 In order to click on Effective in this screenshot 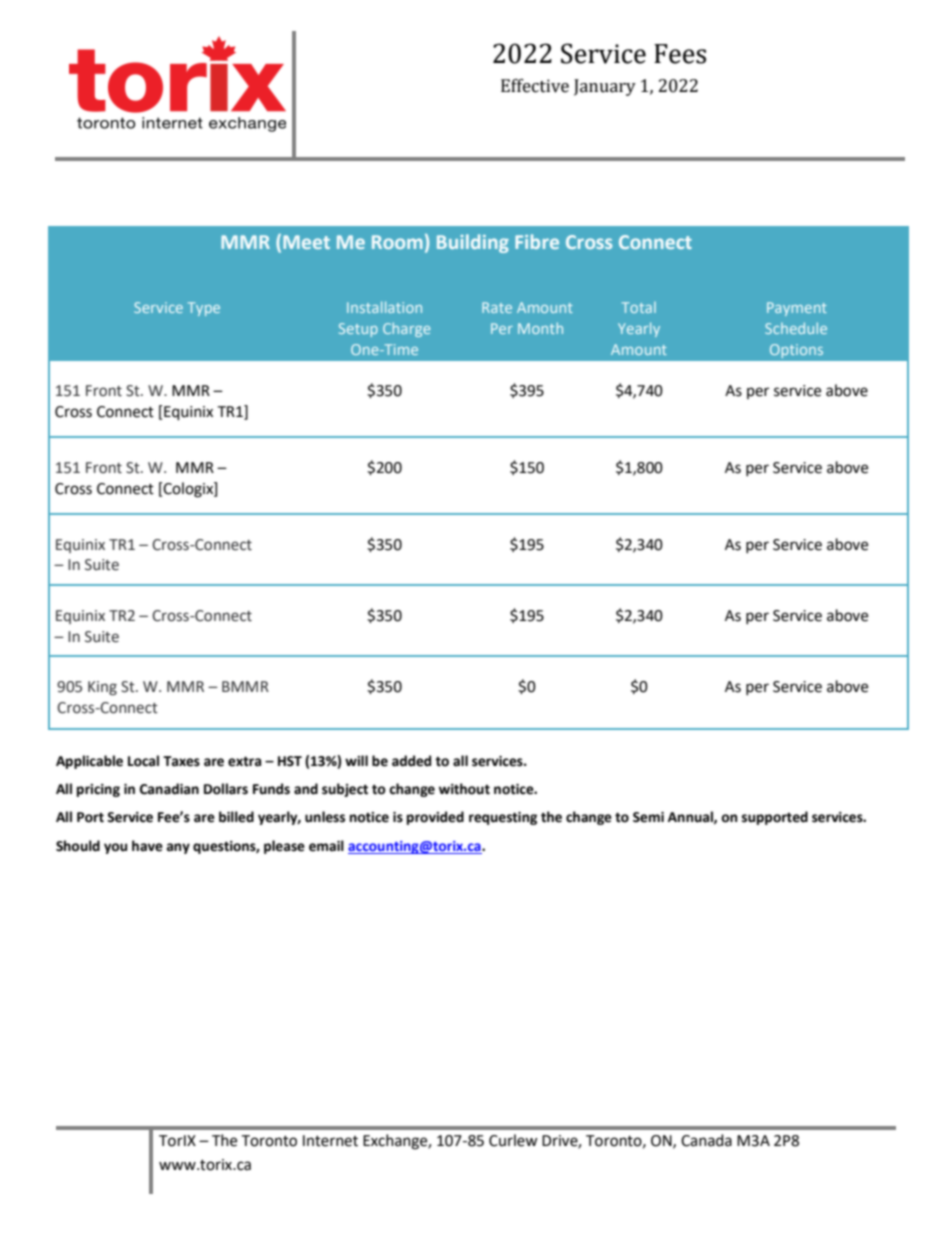, I will do `click(535, 86)`.
